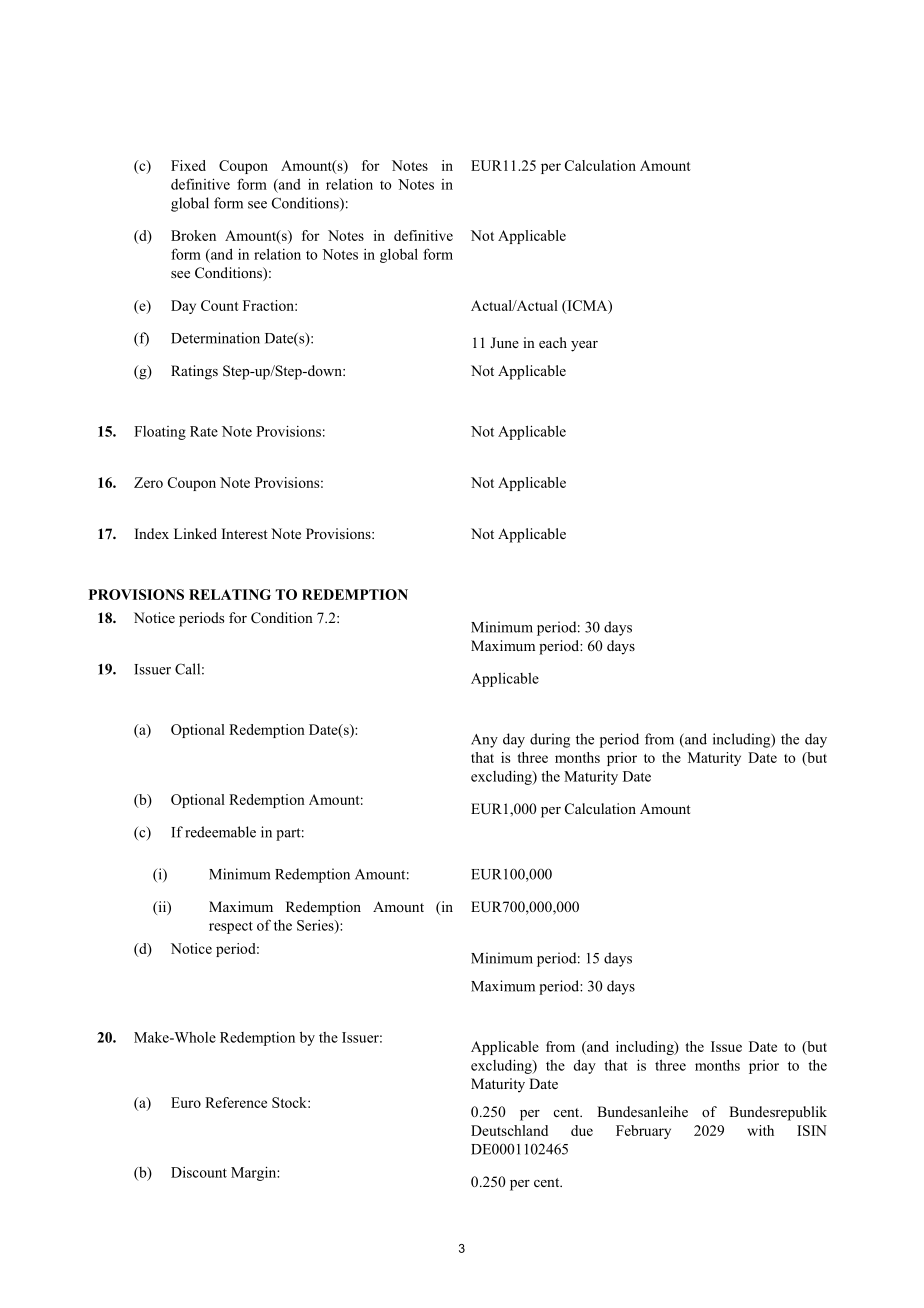 This page has width=924, height=1308. Describe the element at coordinates (230, 594) in the page. I see `RELATING` at that location.
